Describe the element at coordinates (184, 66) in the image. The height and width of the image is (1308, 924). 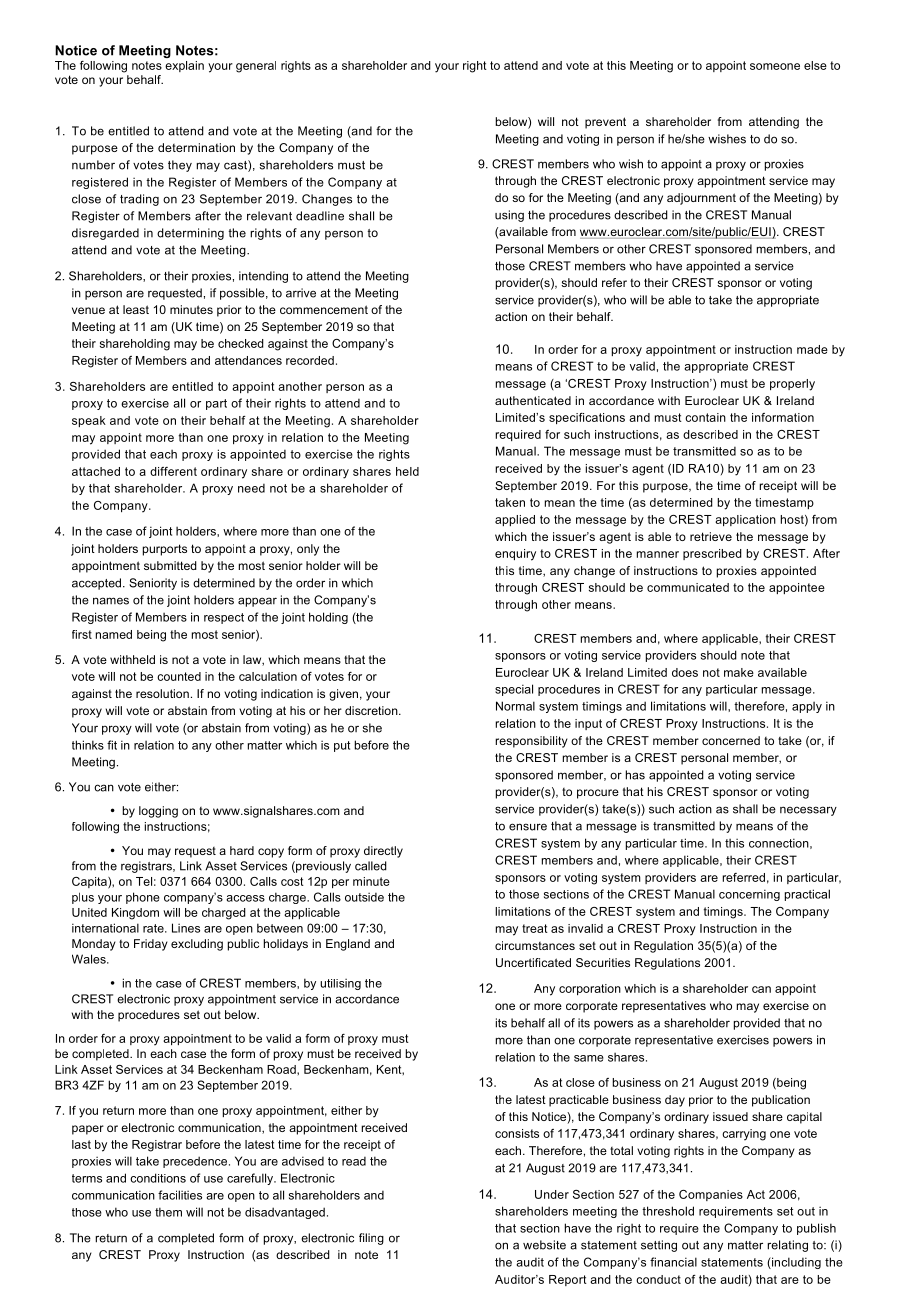
I see `explain` at that location.
